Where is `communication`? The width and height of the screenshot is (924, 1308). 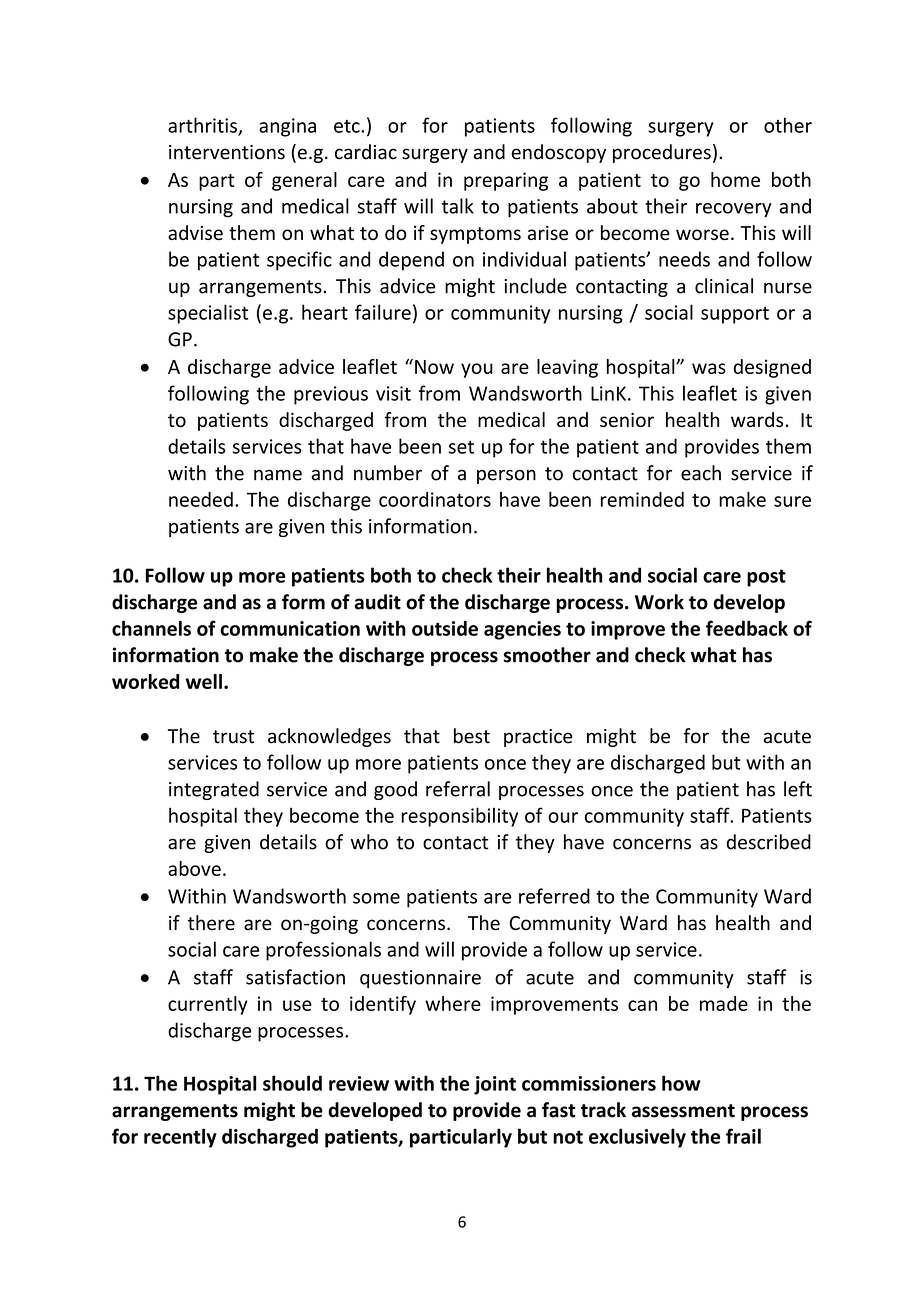 communication is located at coordinates (290, 628).
